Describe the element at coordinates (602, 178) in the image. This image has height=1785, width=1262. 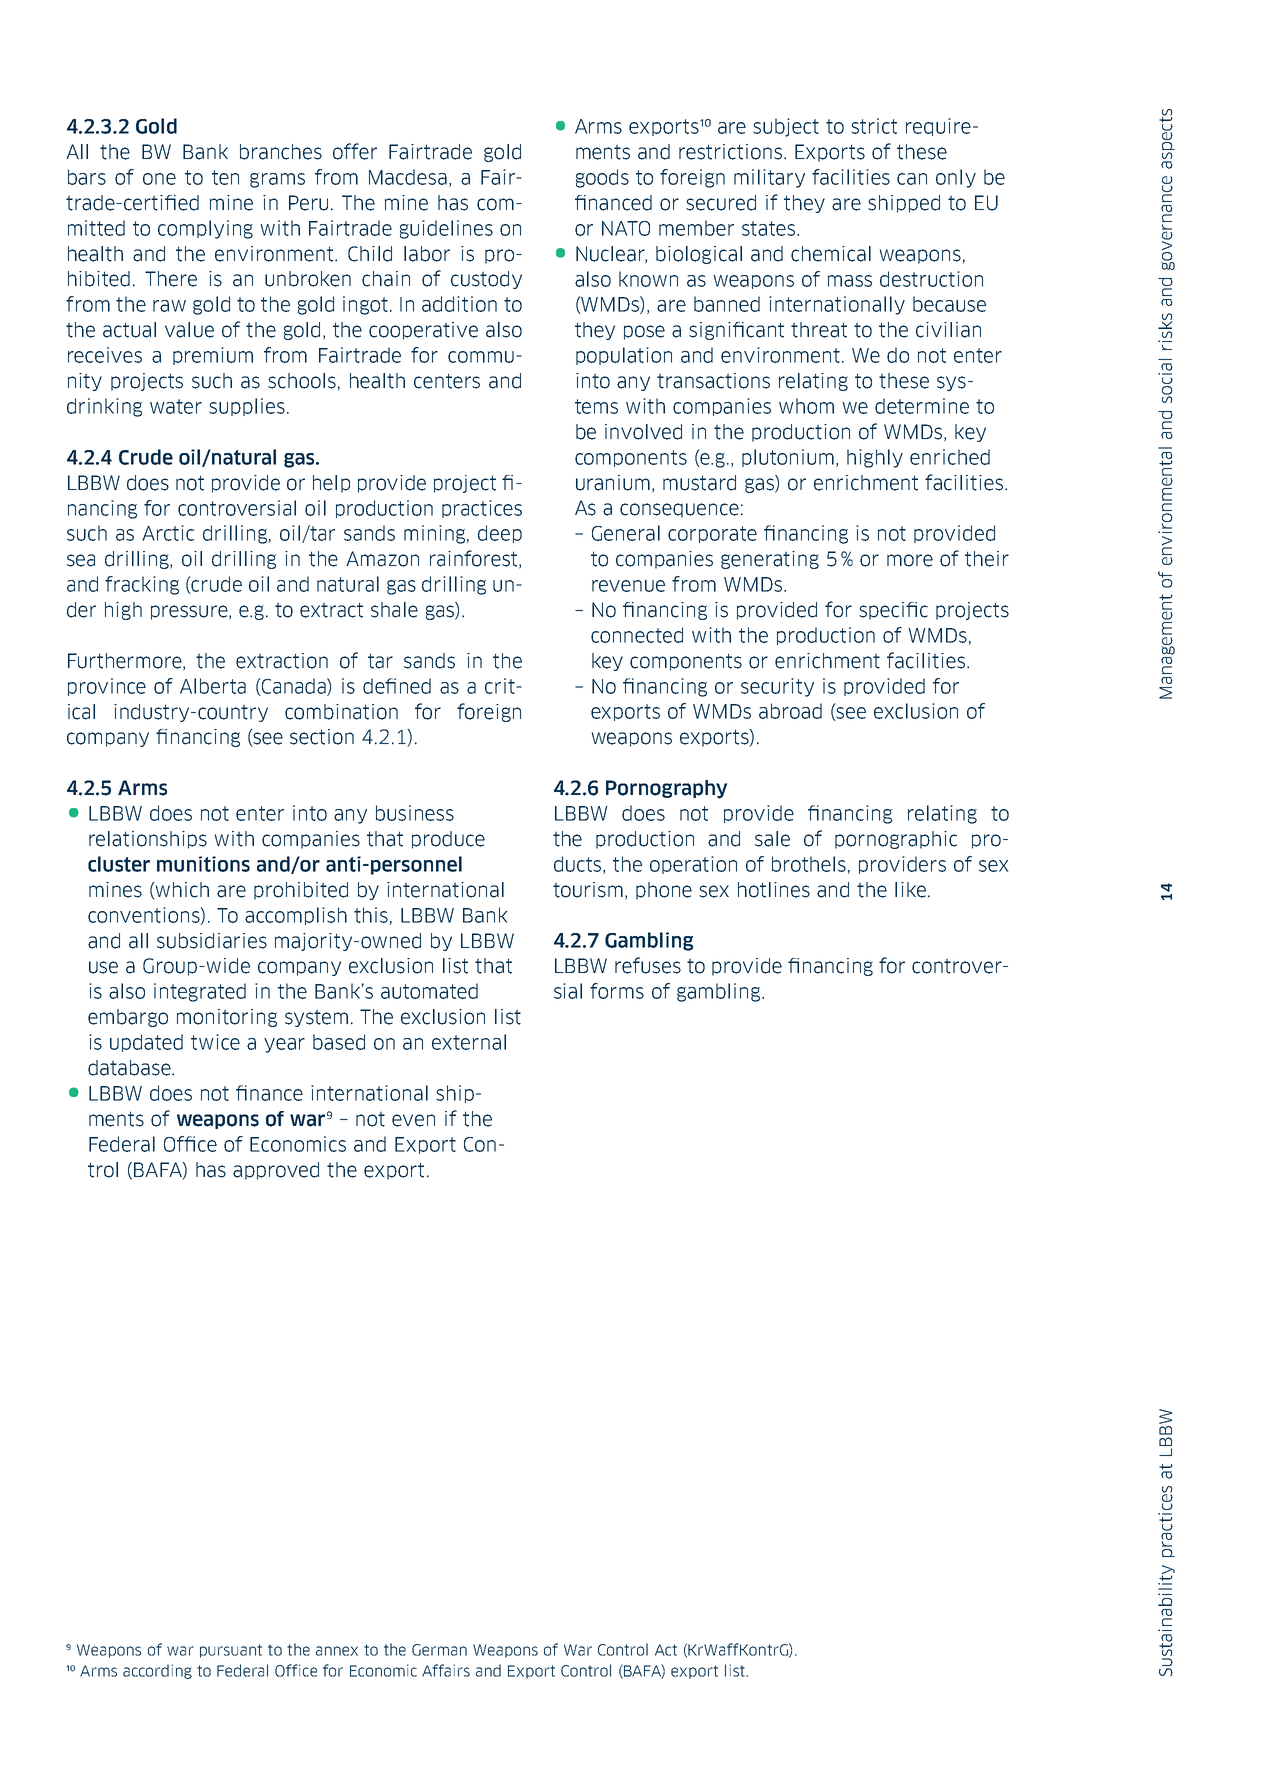
I see `goods` at that location.
